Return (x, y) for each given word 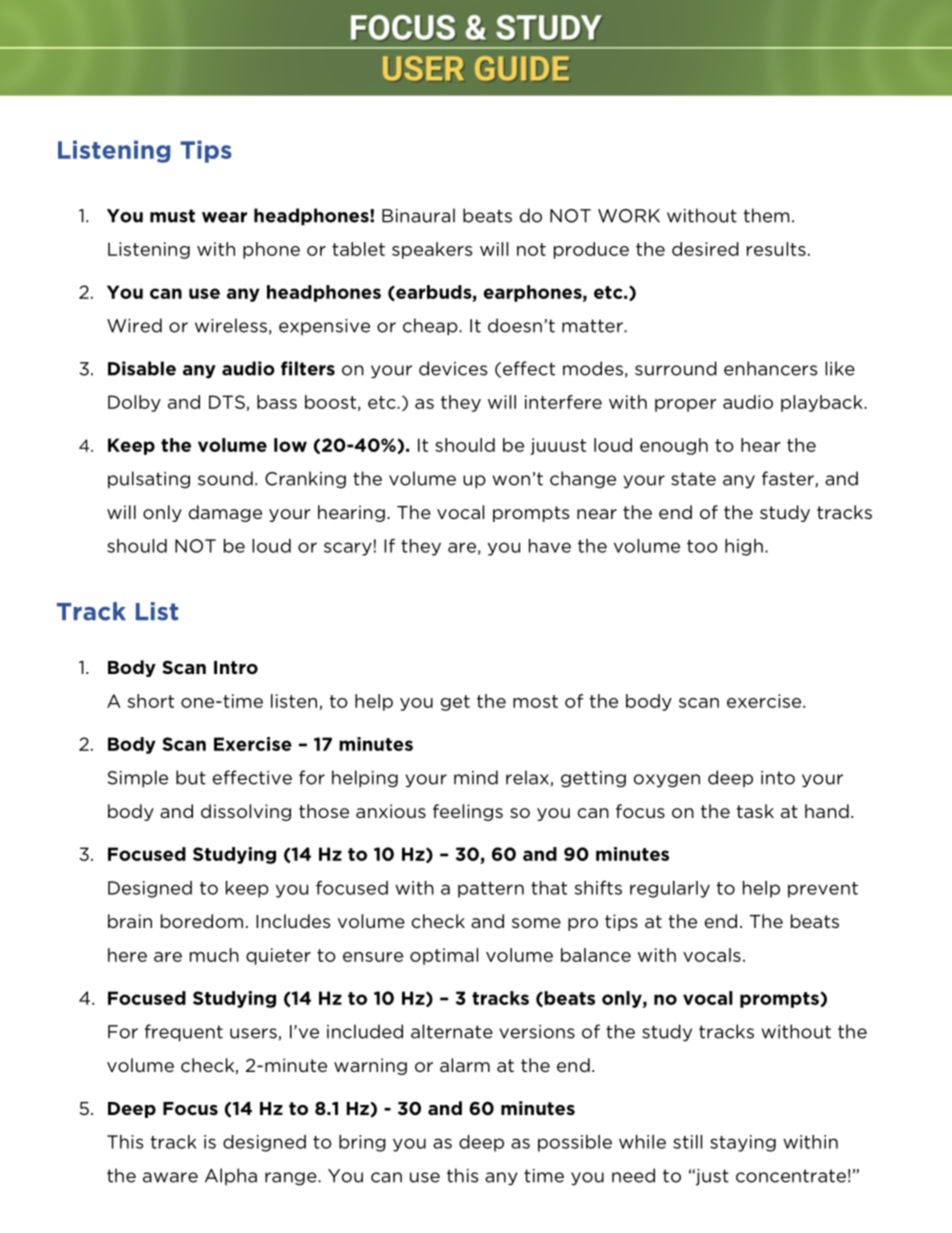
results (776, 249)
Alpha (231, 1176)
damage (225, 513)
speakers (432, 250)
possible (575, 1143)
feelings (468, 812)
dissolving (246, 812)
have (550, 546)
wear (224, 217)
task (755, 811)
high (744, 547)
